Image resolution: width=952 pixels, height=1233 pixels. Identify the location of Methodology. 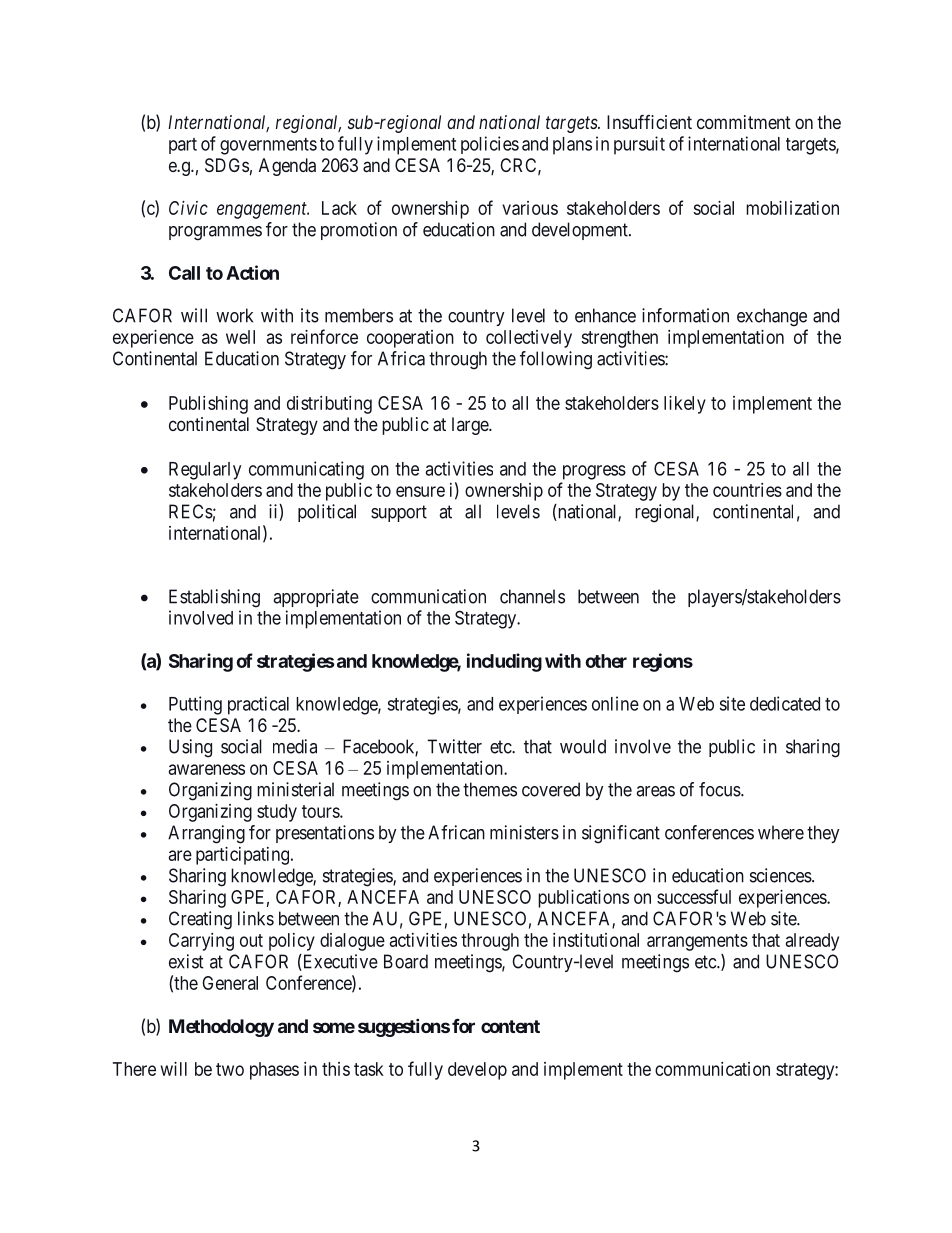
(221, 1028).
